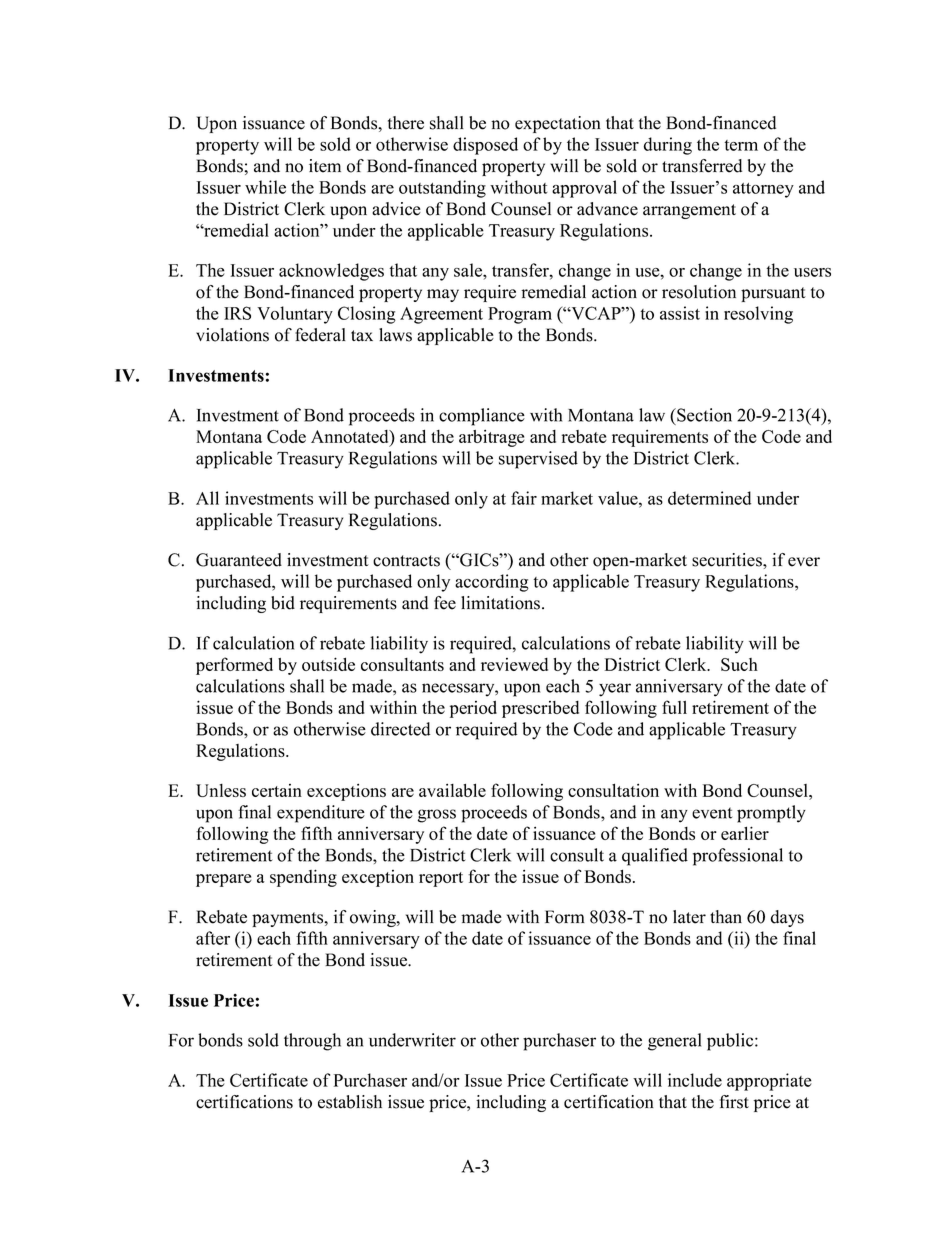  Describe the element at coordinates (441, 879) in the image. I see `report` at that location.
